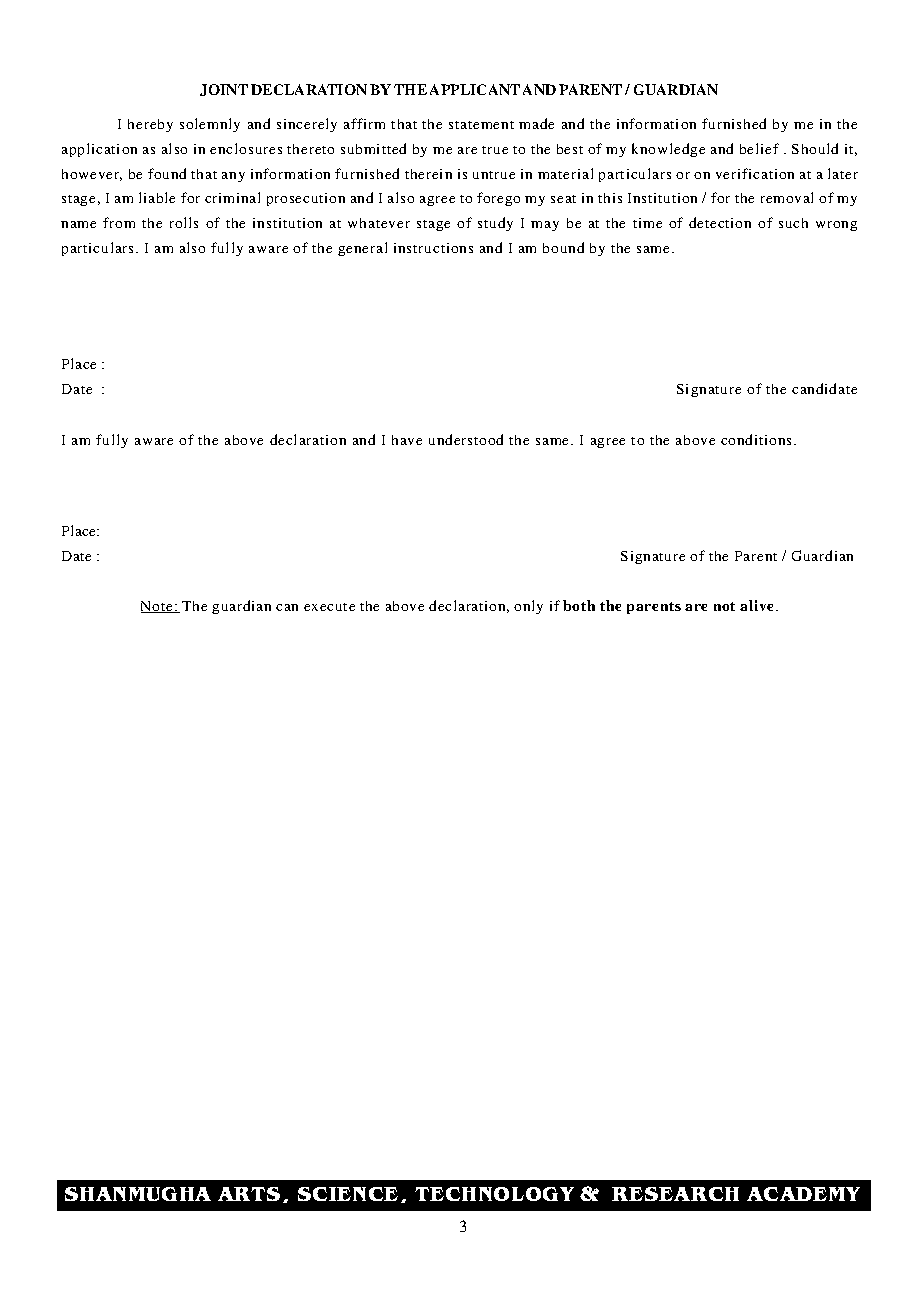  What do you see at coordinates (759, 148) in the image?
I see `belief` at bounding box center [759, 148].
